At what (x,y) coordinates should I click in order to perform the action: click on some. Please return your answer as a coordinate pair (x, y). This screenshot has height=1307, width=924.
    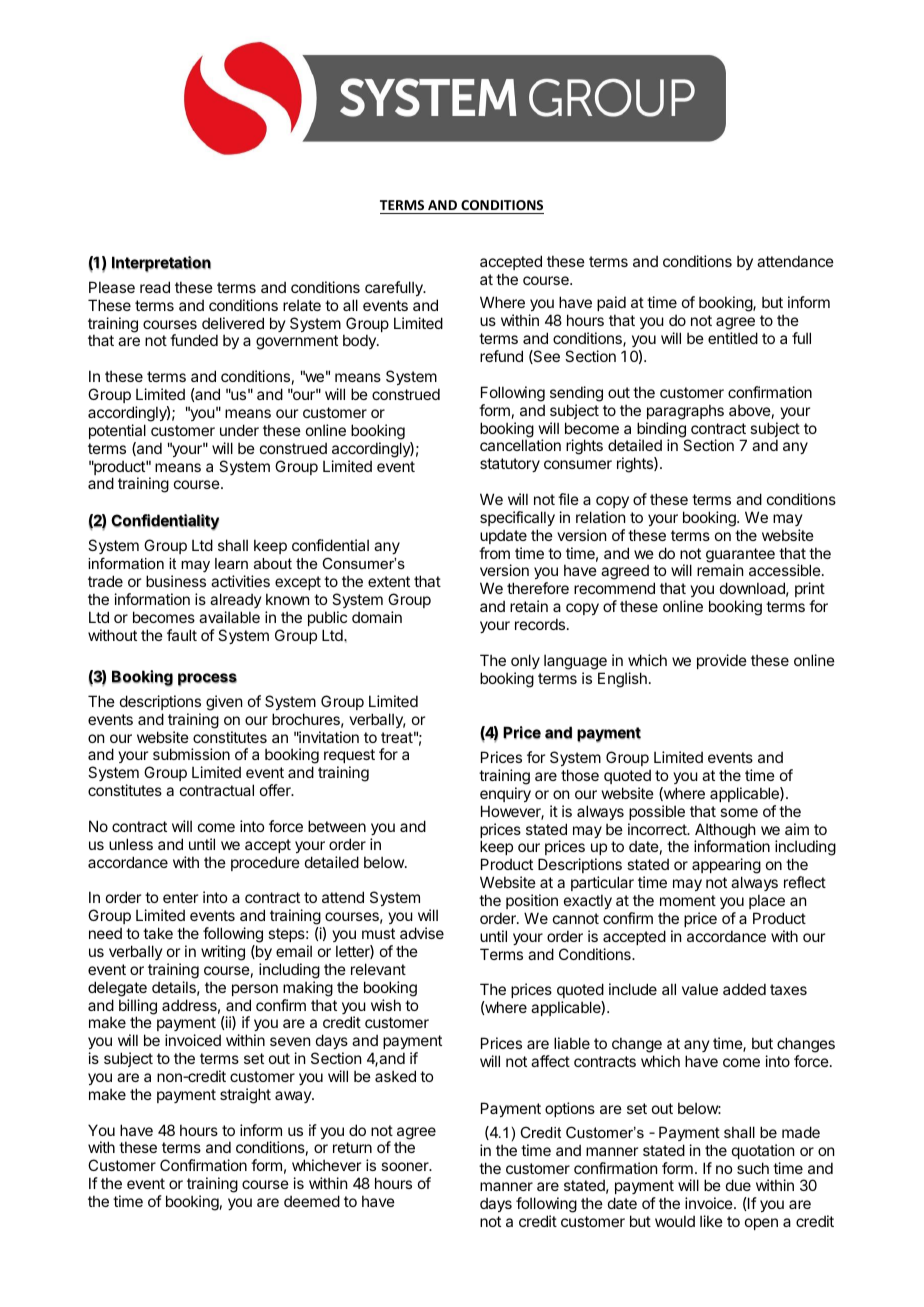
    Looking at the image, I should click on (739, 812).
